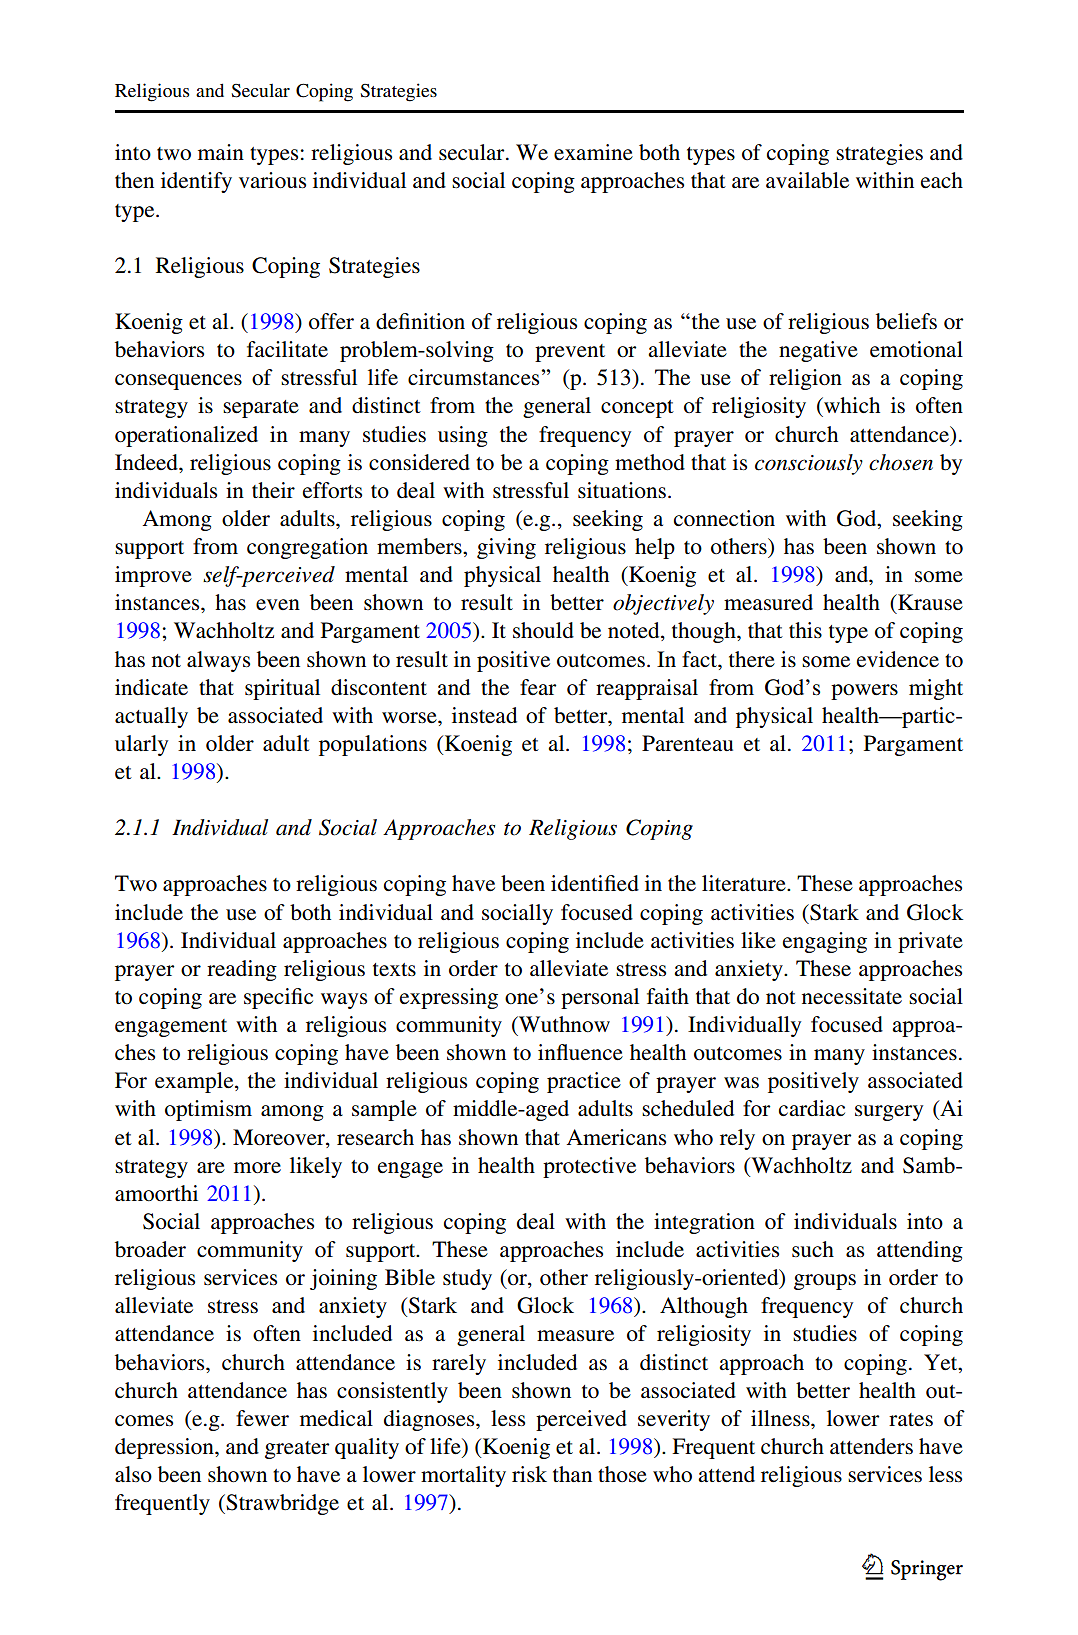  Describe the element at coordinates (781, 1418) in the page. I see `illness` at that location.
